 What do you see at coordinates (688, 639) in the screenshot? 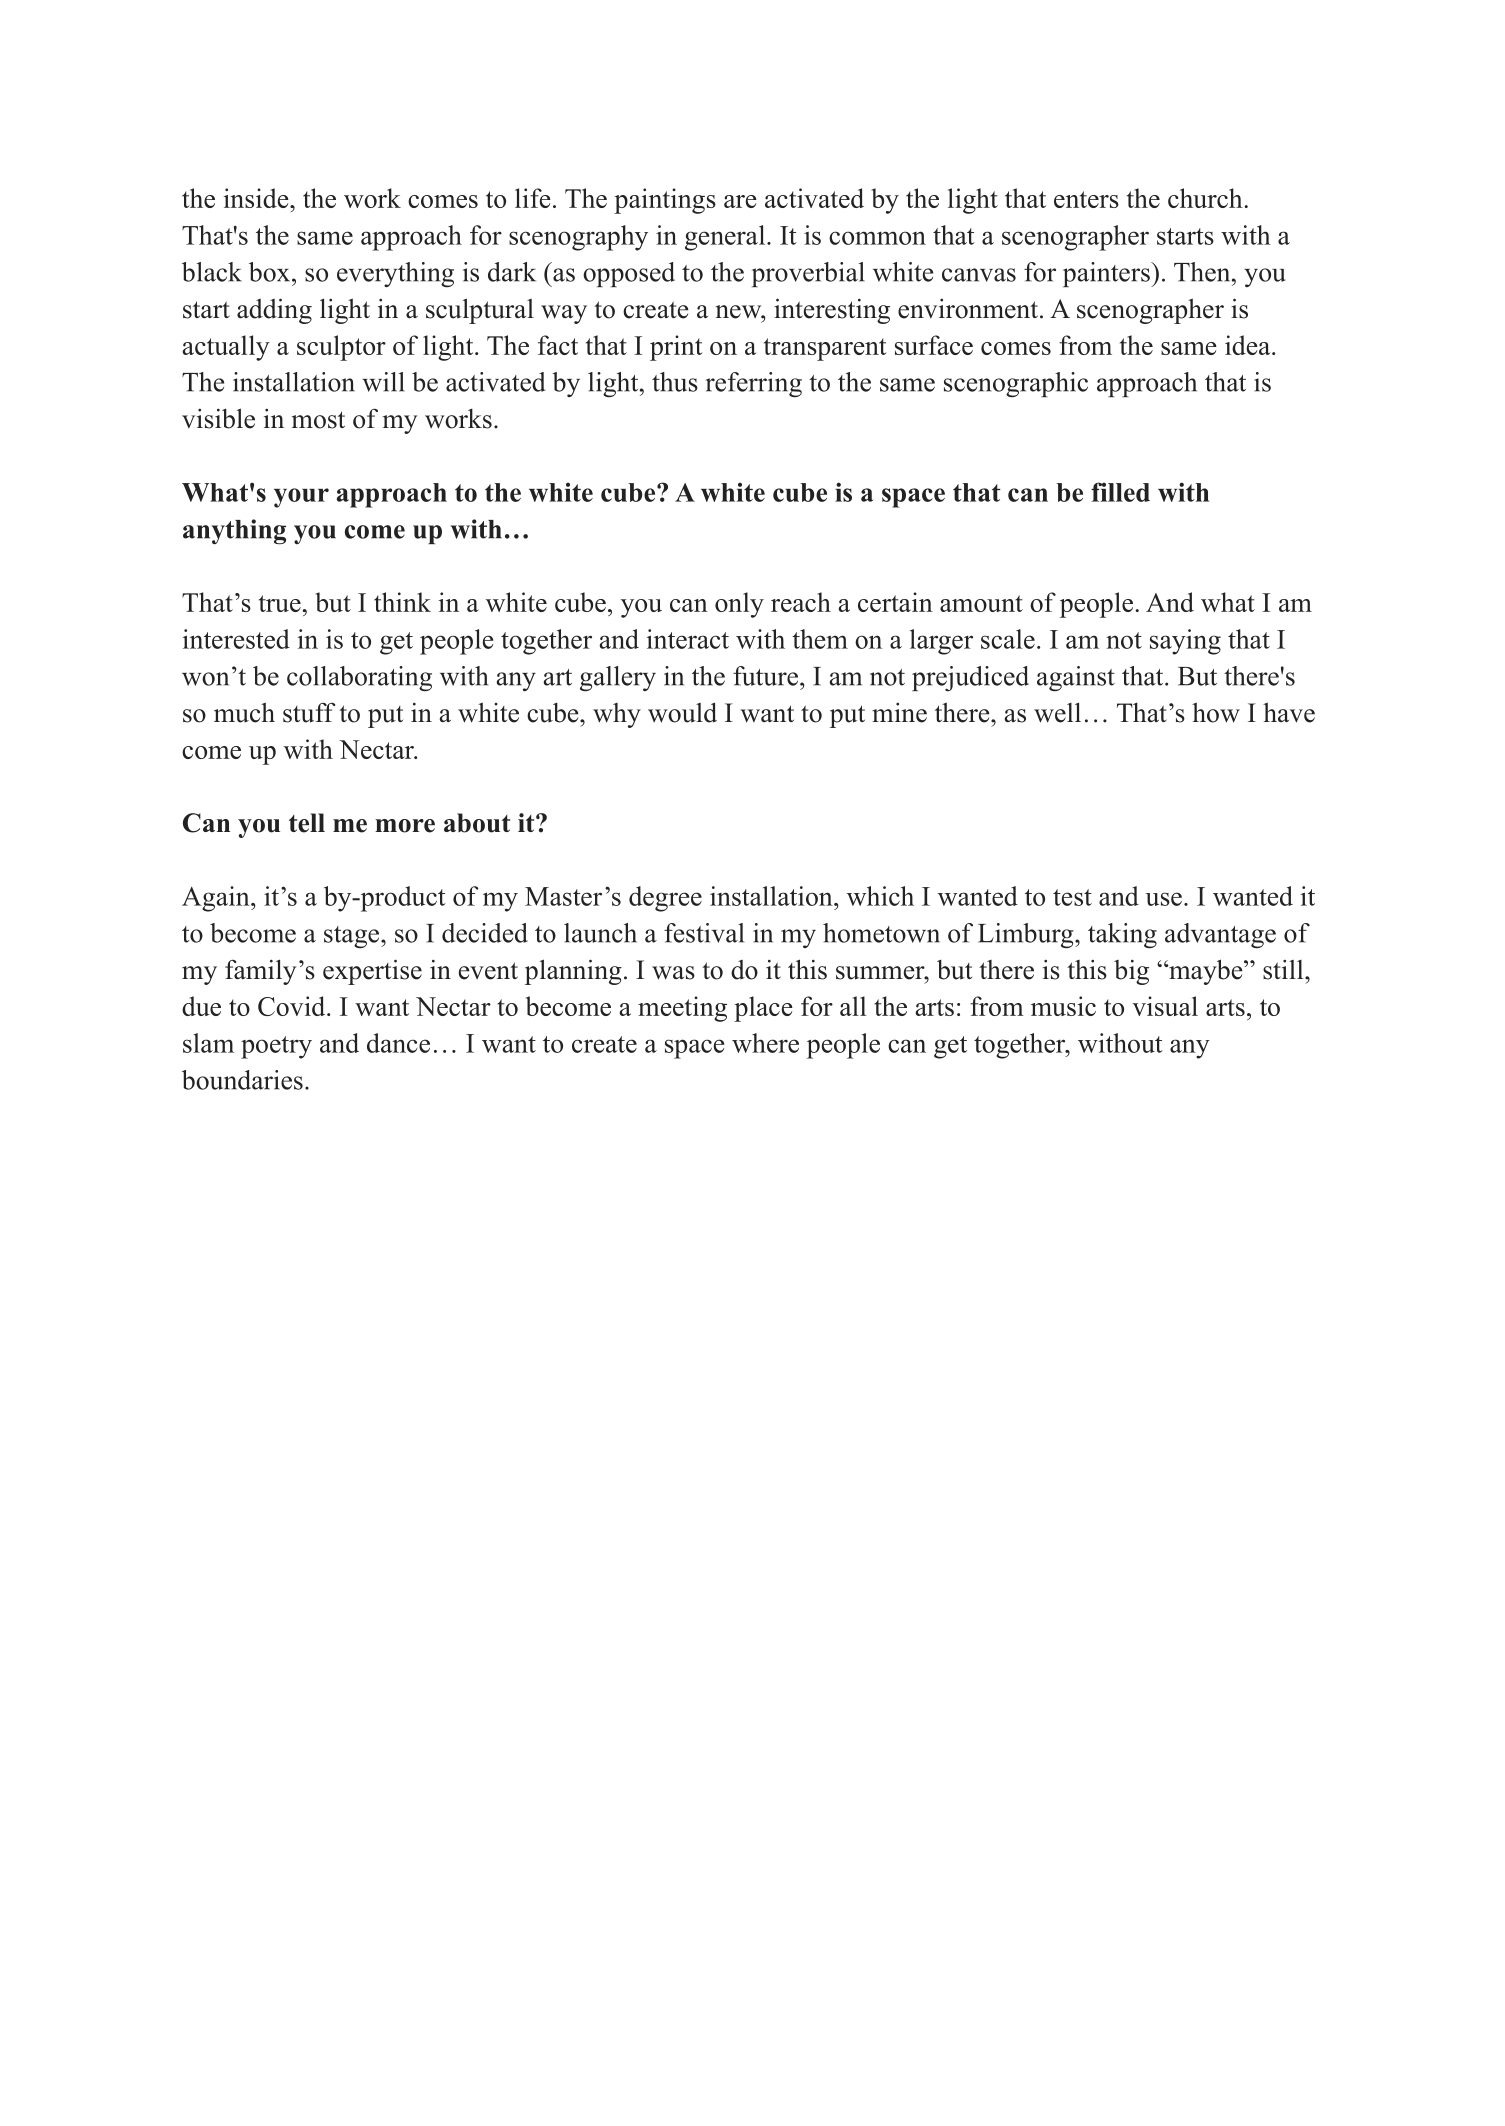
I see `interact` at bounding box center [688, 639].
